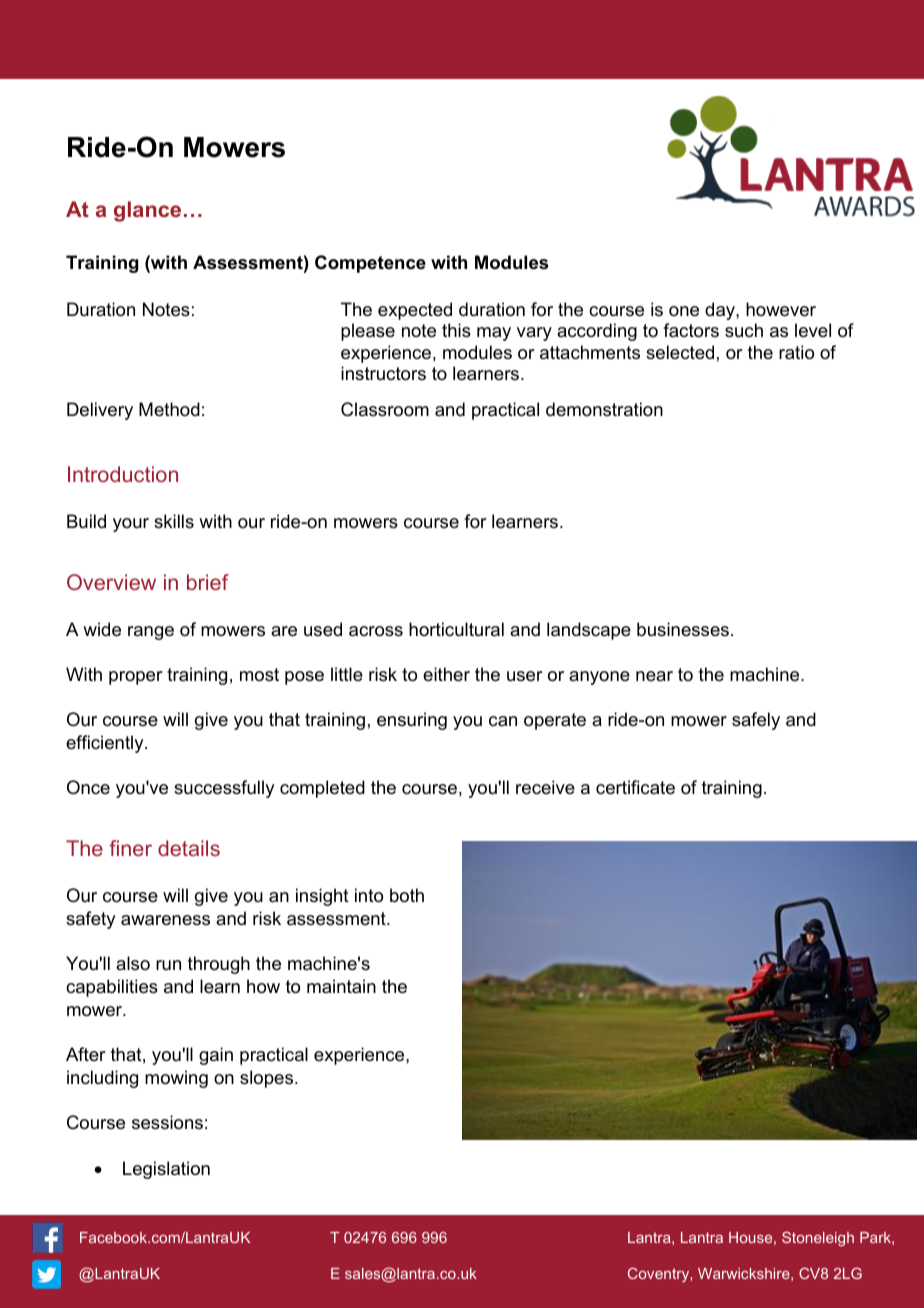  I want to click on safely, so click(756, 721).
